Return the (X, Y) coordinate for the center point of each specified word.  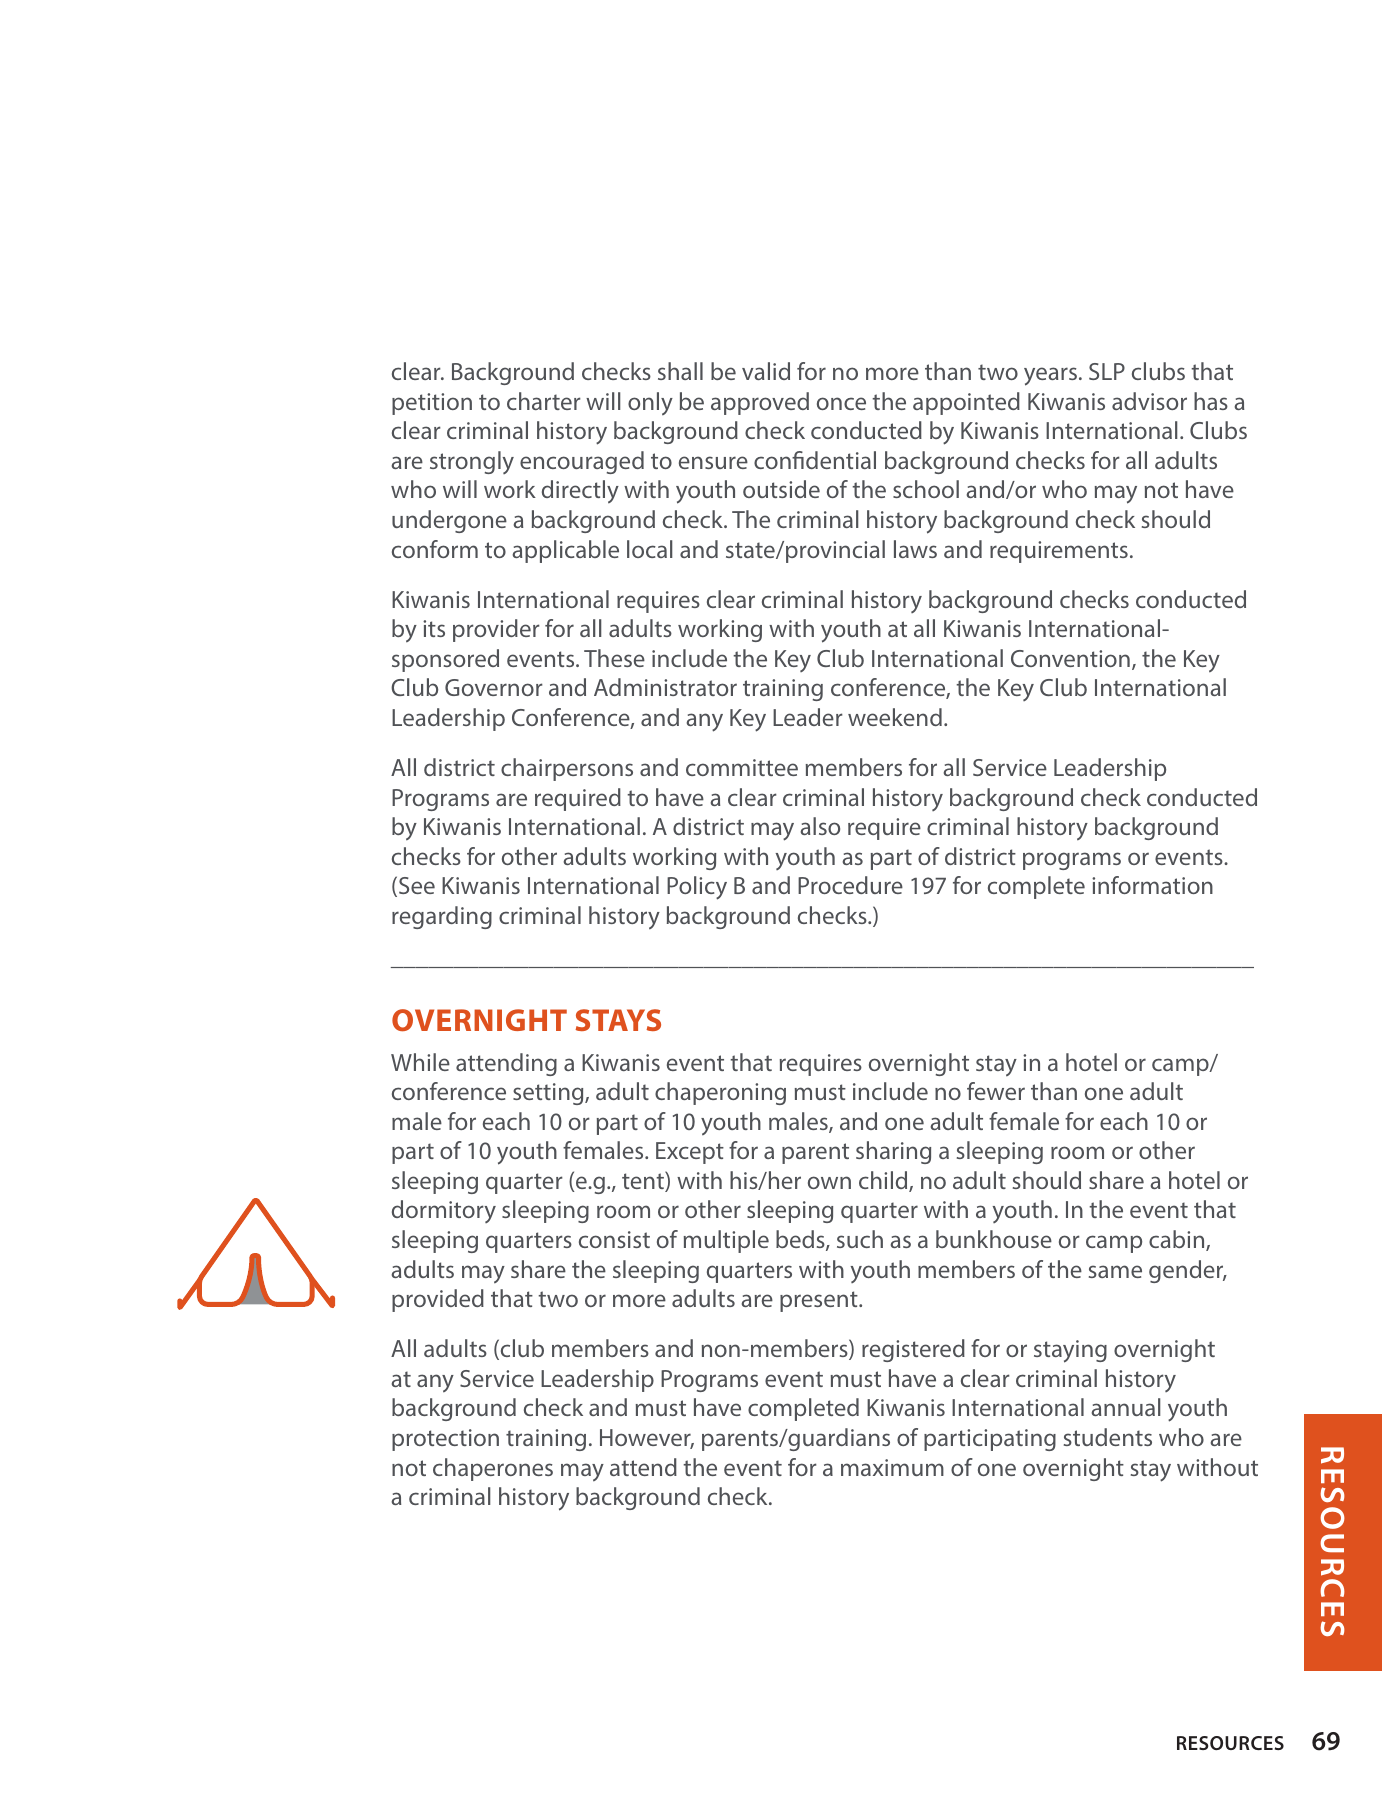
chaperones (493, 1469)
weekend (895, 717)
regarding (442, 917)
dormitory (444, 1211)
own (829, 1182)
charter (544, 401)
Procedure (850, 885)
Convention (1070, 658)
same (1115, 1271)
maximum (892, 1467)
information (1152, 885)
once (841, 403)
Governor (494, 687)
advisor (1149, 401)
